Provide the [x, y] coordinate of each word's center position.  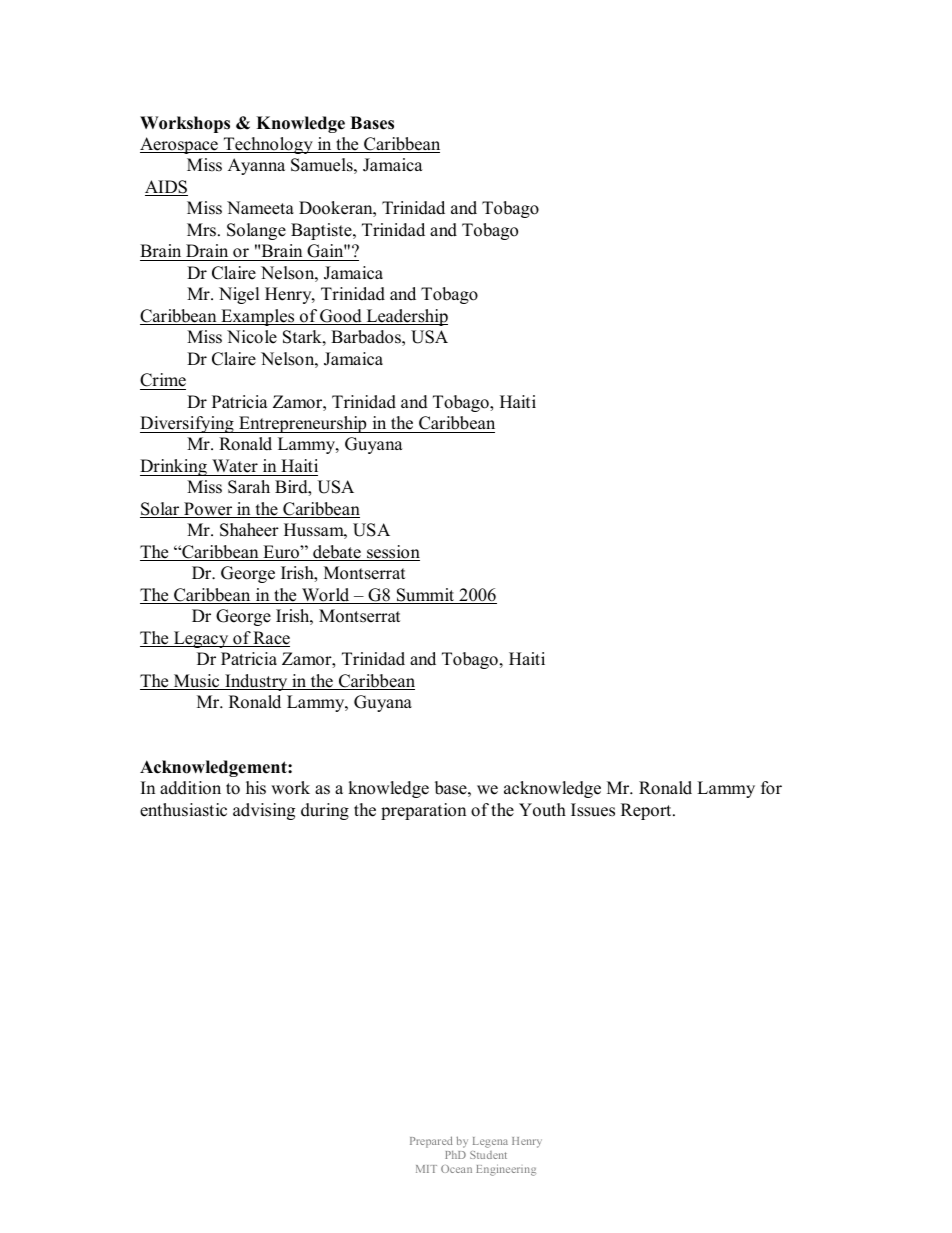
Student [488, 1155]
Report [647, 811]
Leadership [406, 317]
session [392, 553]
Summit [425, 596]
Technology [268, 145]
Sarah [249, 487]
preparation [423, 811]
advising [264, 811]
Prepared [431, 1142]
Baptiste [322, 231]
